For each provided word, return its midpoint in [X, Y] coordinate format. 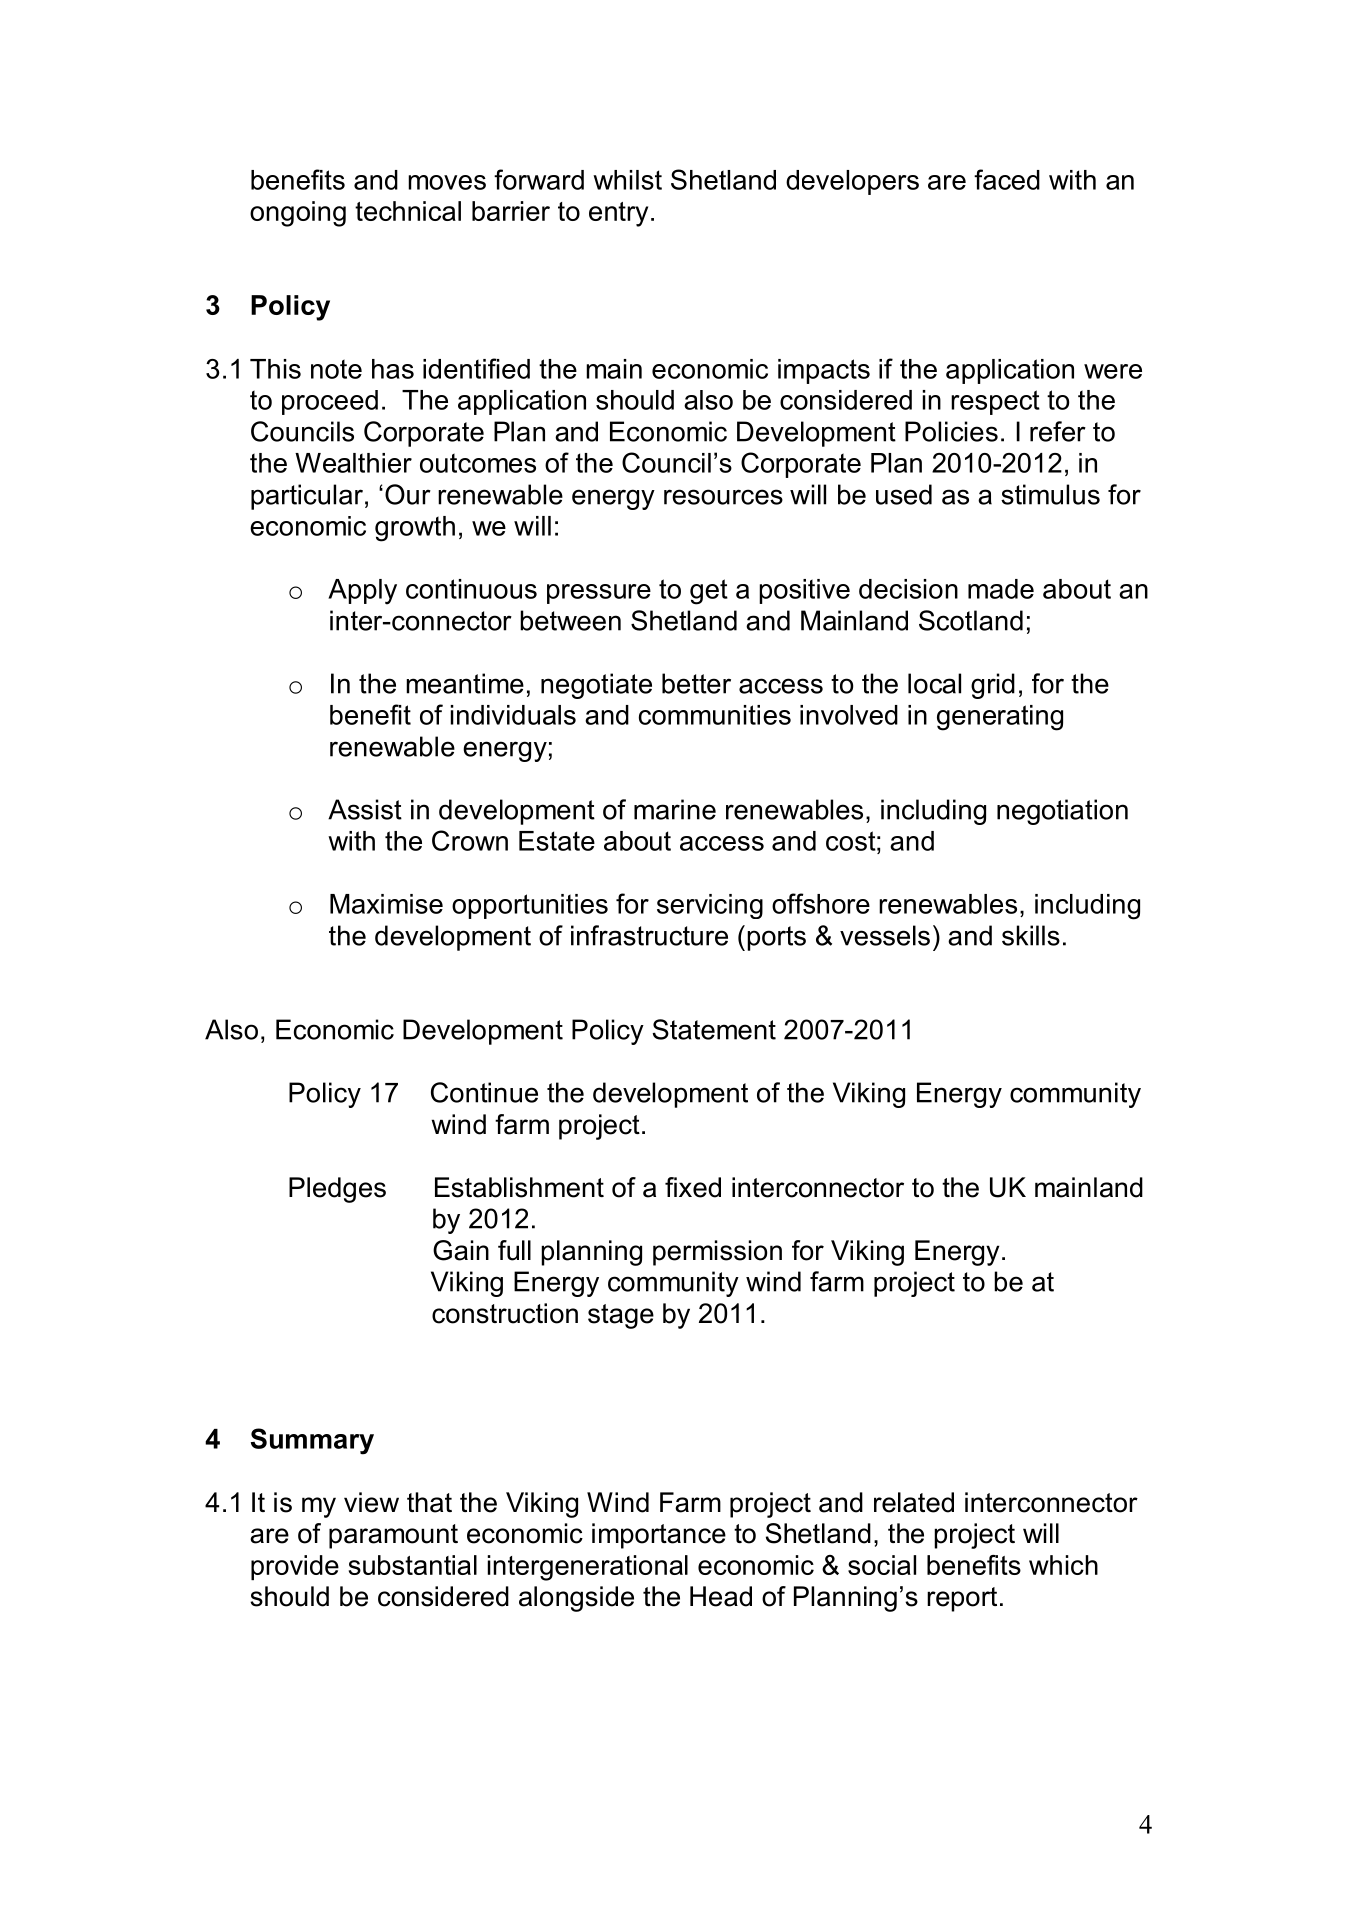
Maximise [386, 904]
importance [659, 1536]
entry [618, 214]
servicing [710, 906]
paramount [393, 1536]
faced [1007, 179]
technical [408, 211]
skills [1031, 935]
